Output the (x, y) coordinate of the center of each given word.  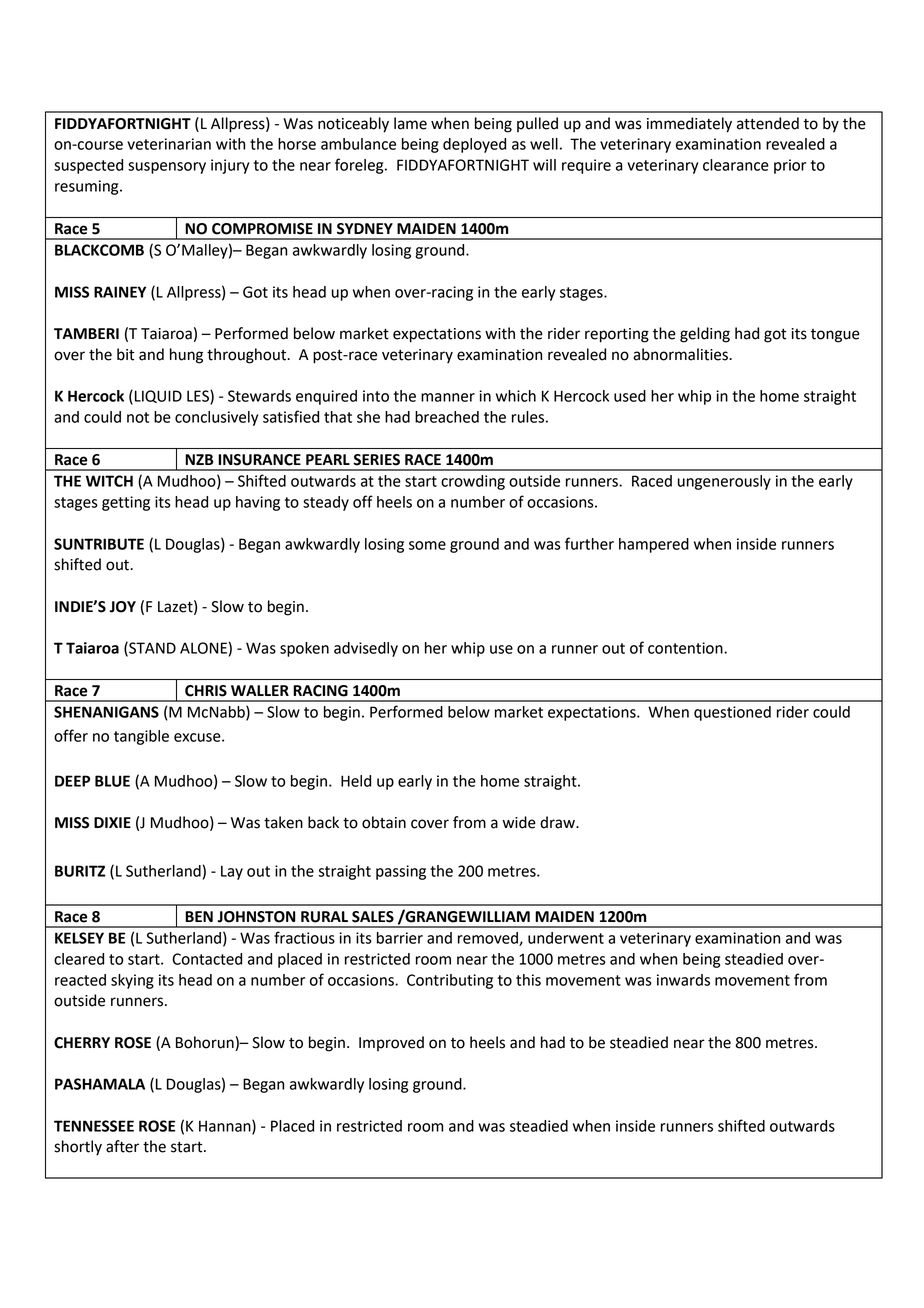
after (122, 1146)
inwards (683, 980)
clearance (736, 165)
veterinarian (169, 144)
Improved (391, 1043)
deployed (474, 145)
